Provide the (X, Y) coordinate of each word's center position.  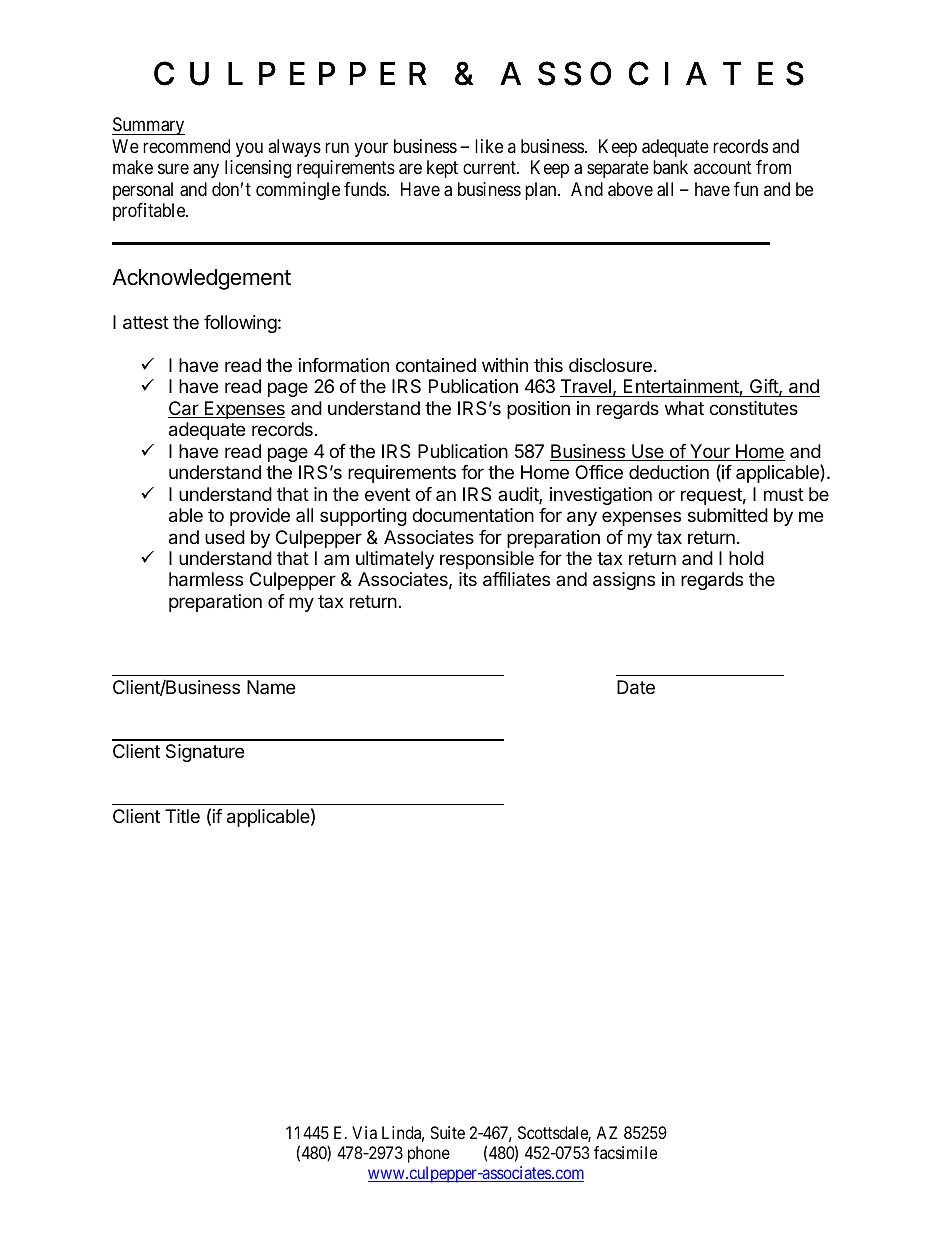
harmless (206, 579)
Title (182, 816)
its (468, 579)
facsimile (625, 1152)
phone (429, 1154)
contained (436, 365)
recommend (186, 146)
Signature (205, 753)
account (723, 168)
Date (636, 687)
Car (184, 409)
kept (442, 169)
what (684, 408)
